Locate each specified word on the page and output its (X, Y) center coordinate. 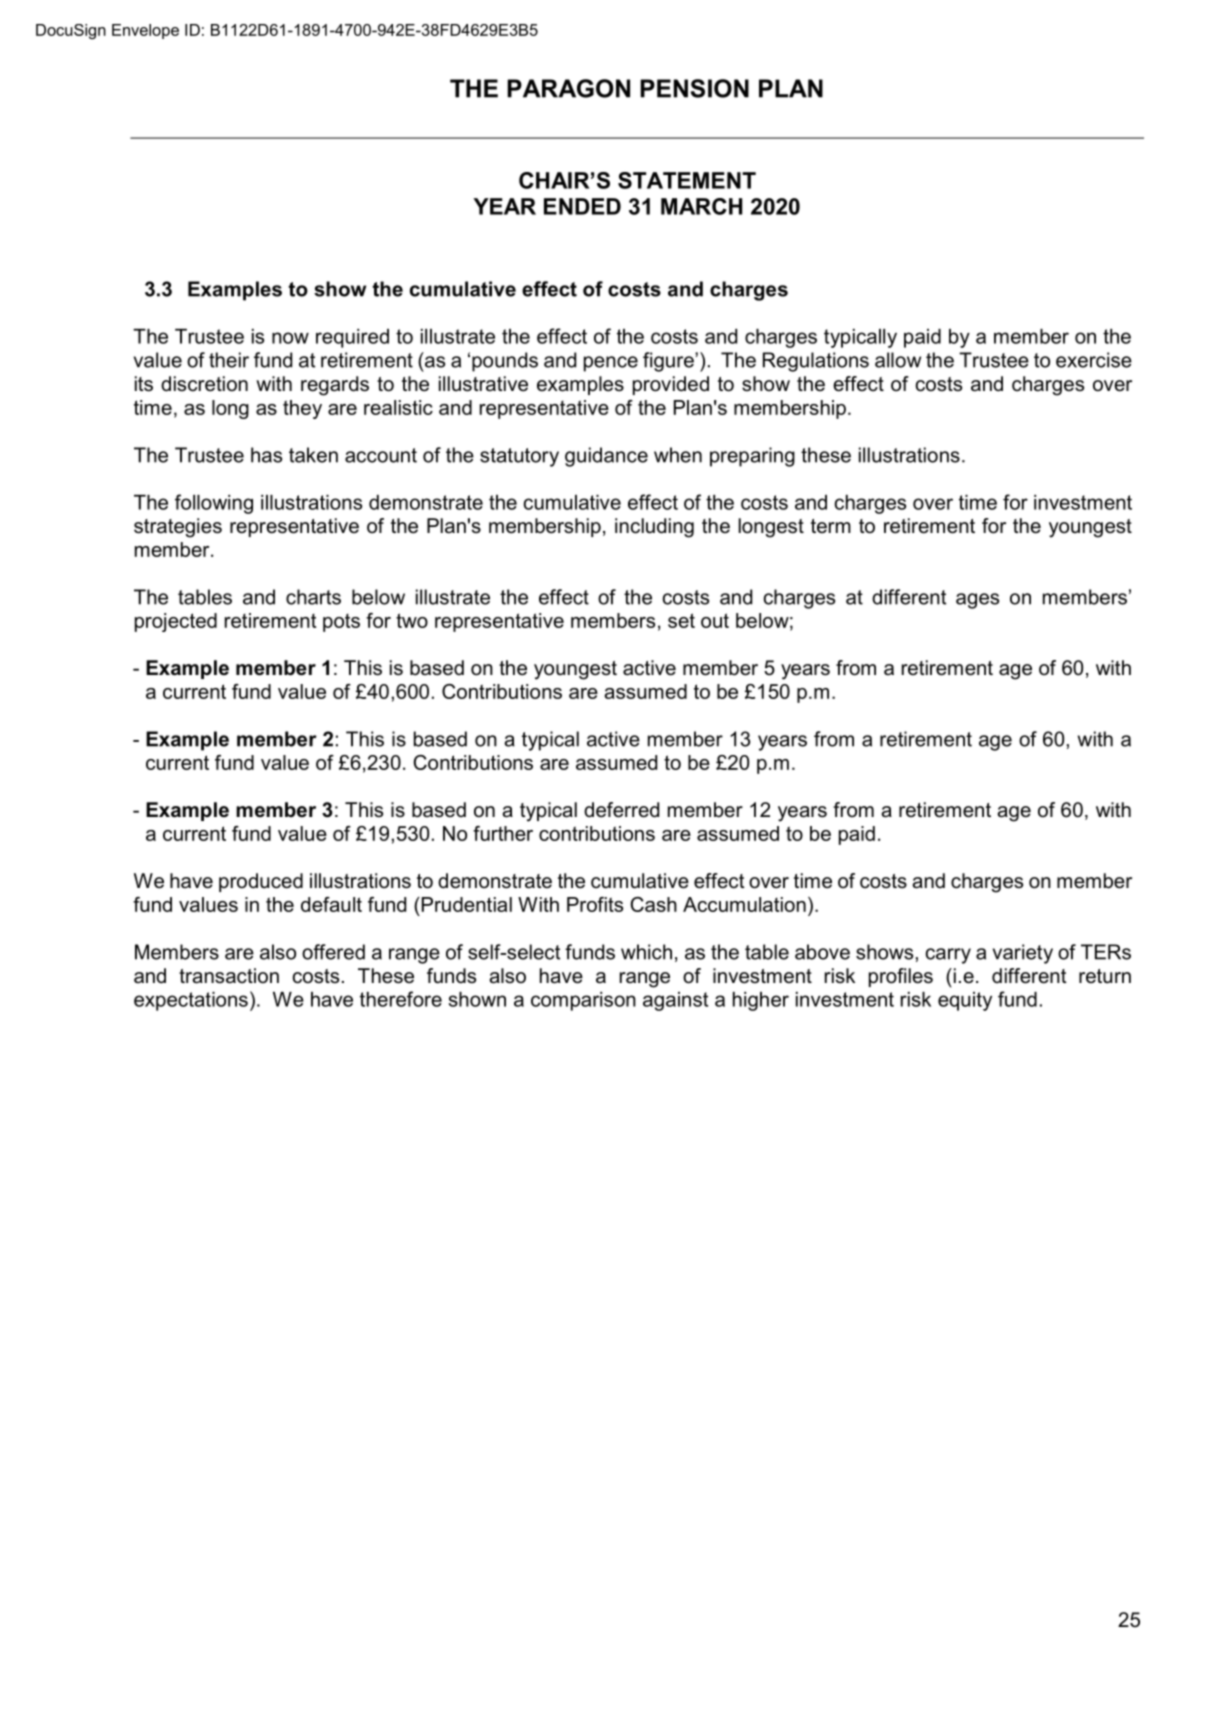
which (646, 952)
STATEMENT (687, 180)
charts (313, 597)
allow (898, 360)
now (290, 338)
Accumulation (744, 904)
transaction (229, 976)
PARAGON (568, 88)
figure (669, 362)
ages (977, 601)
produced (261, 882)
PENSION (694, 88)
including (654, 528)
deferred (621, 810)
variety (1023, 954)
